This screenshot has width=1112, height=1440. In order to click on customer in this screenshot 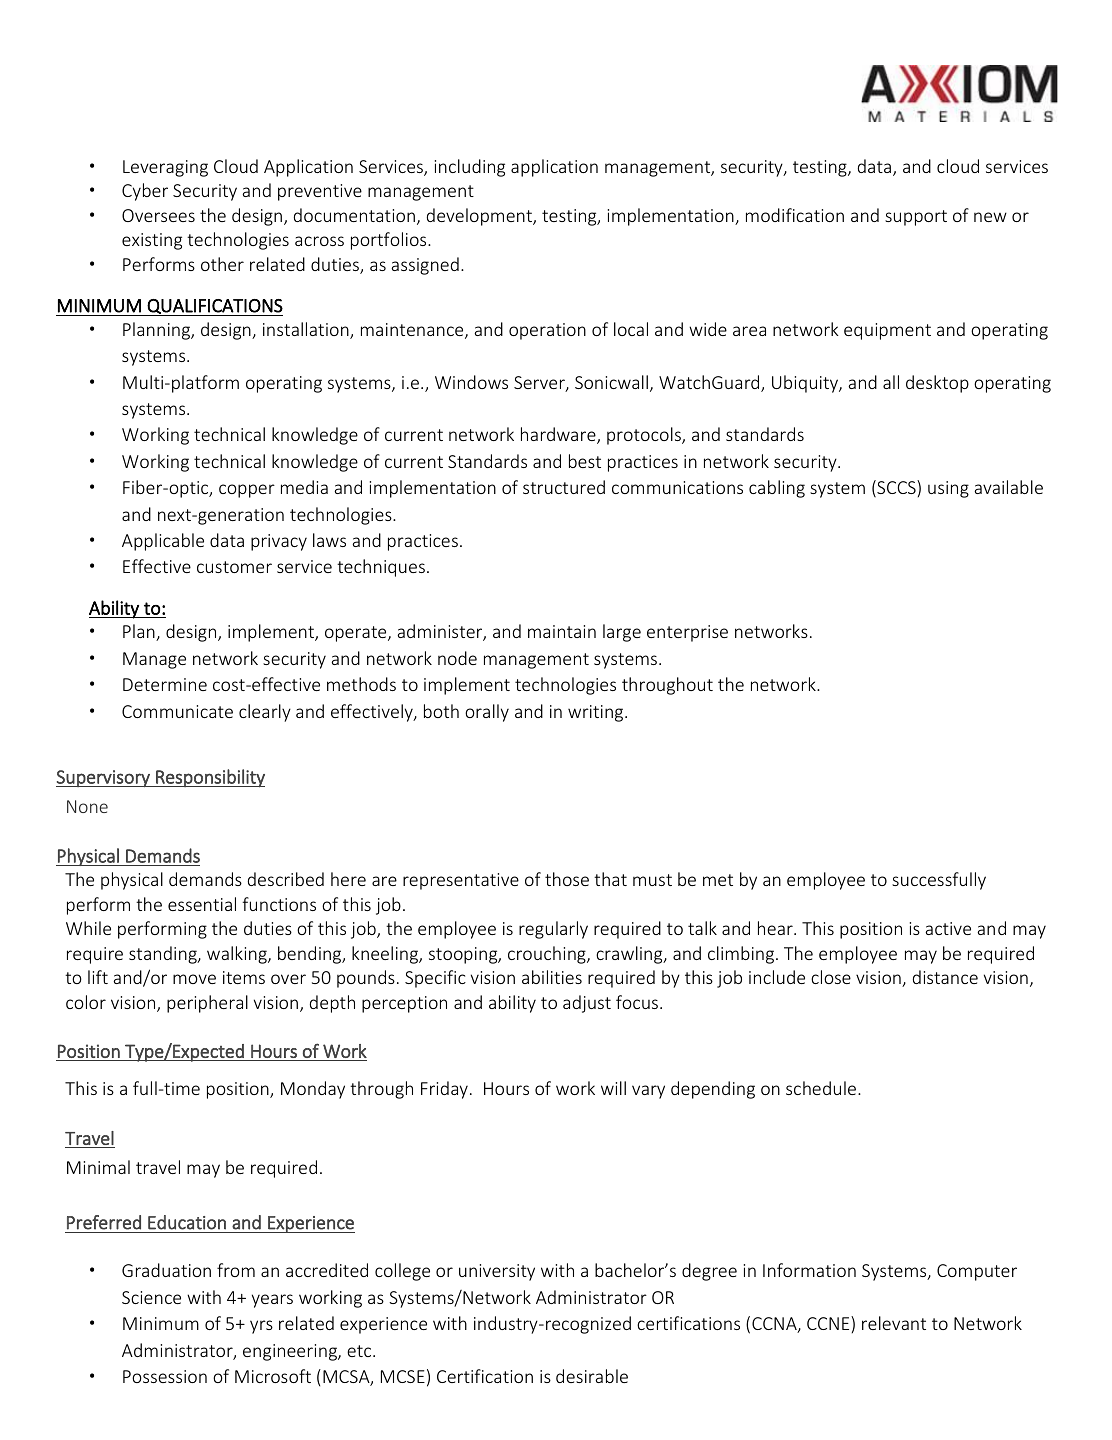, I will do `click(234, 567)`.
